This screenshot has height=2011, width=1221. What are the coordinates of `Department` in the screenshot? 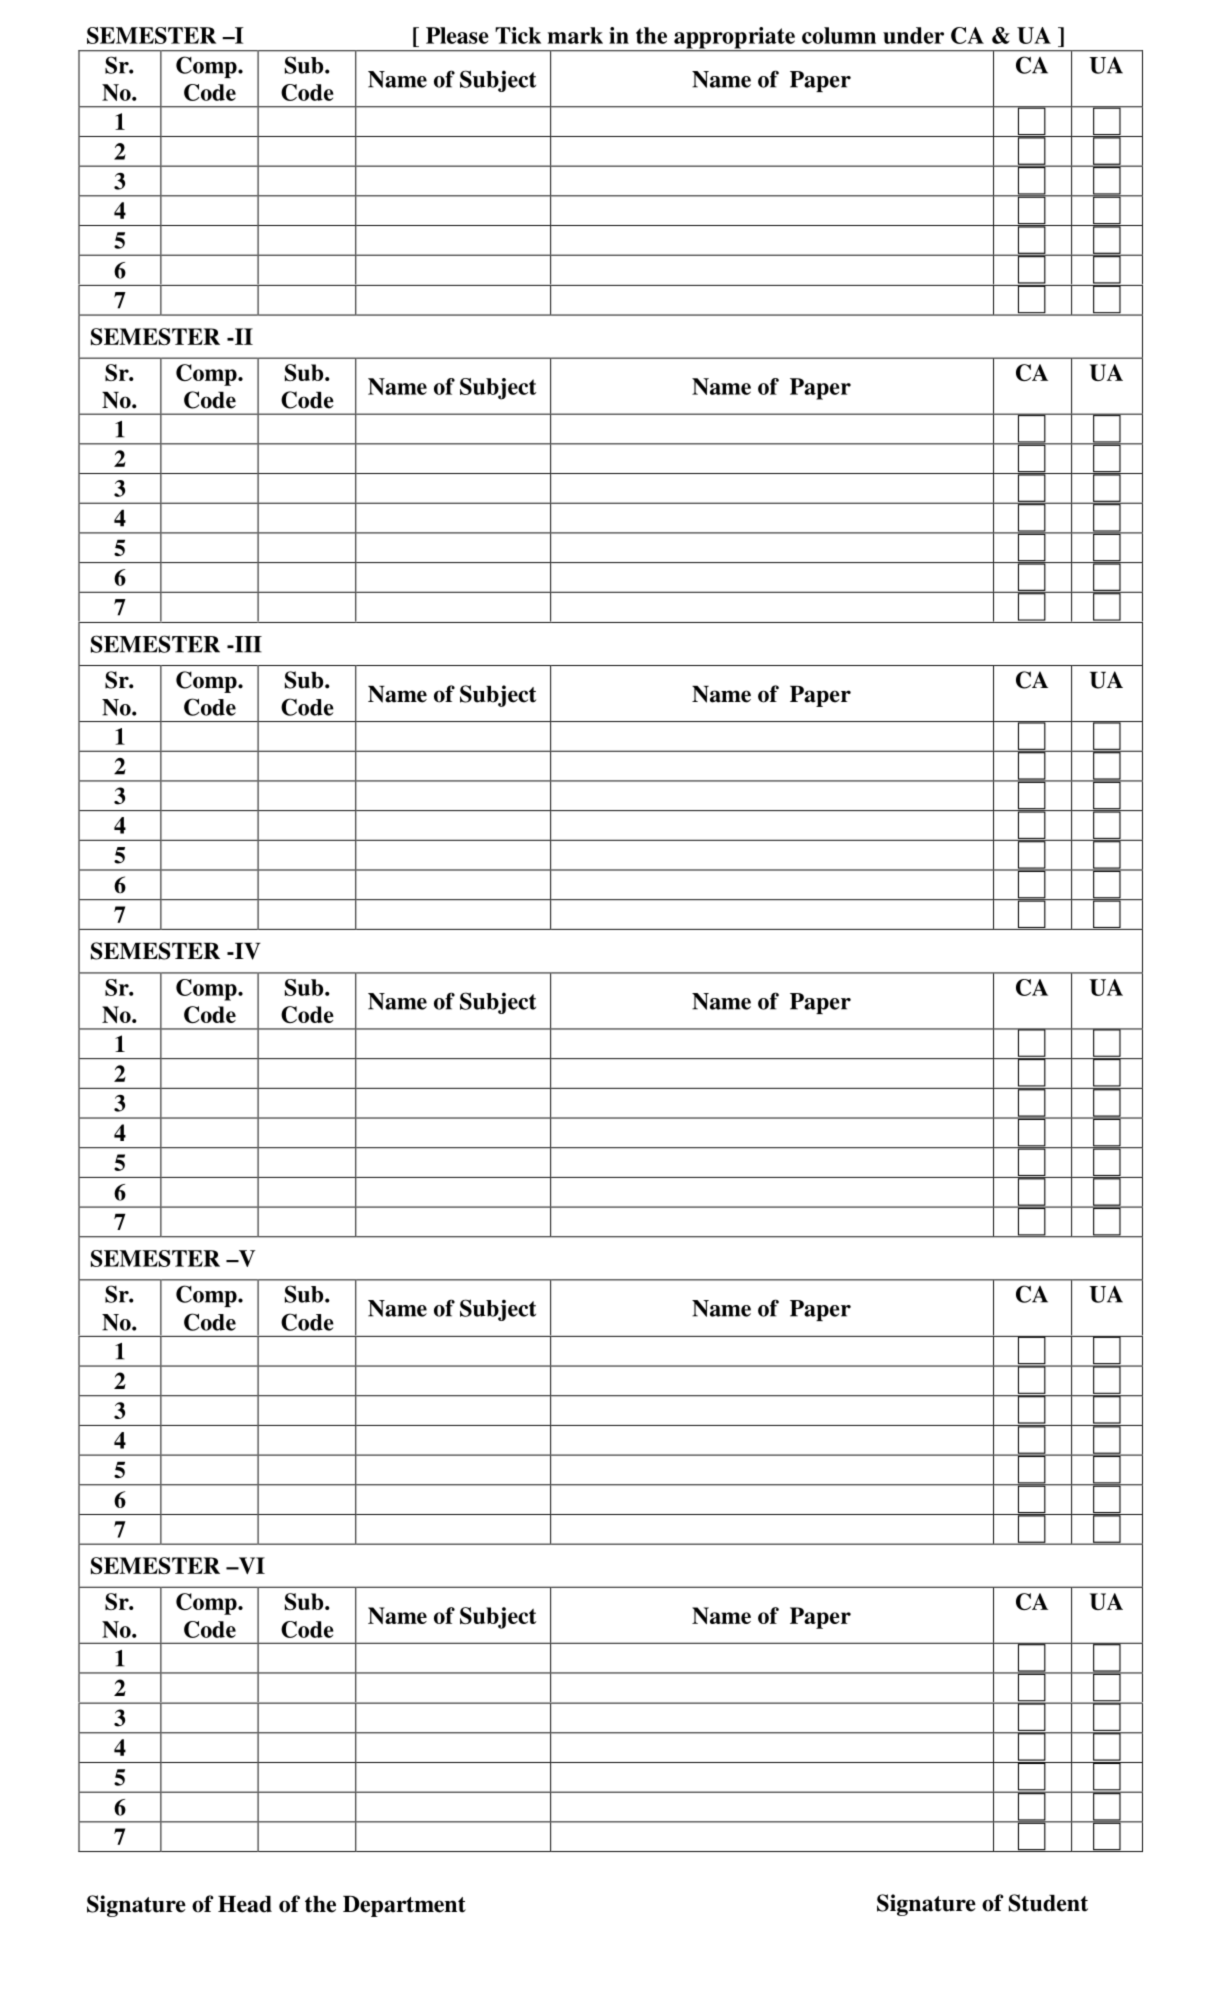 It's located at (404, 1906).
